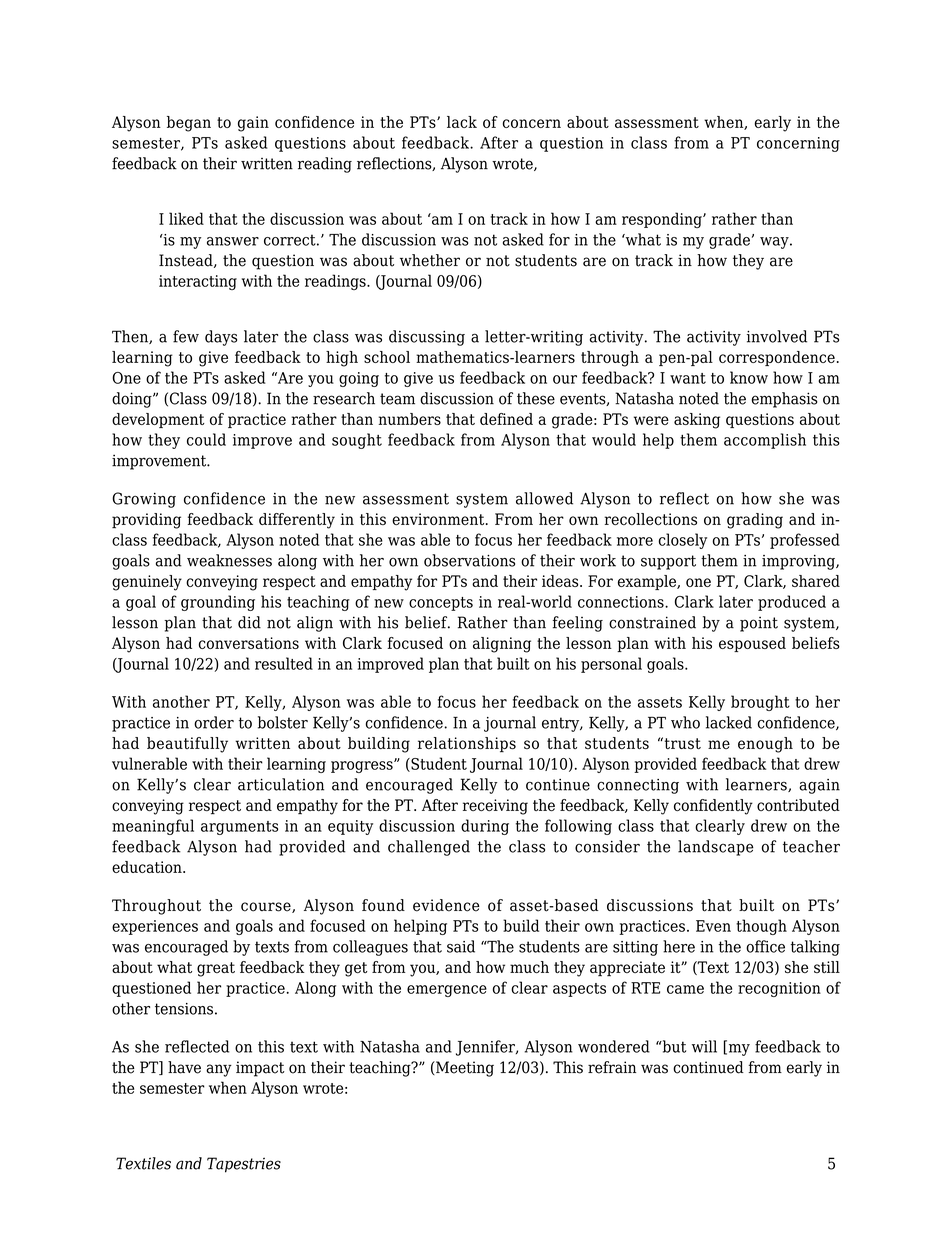 This screenshot has width=952, height=1233. I want to click on point, so click(759, 624).
